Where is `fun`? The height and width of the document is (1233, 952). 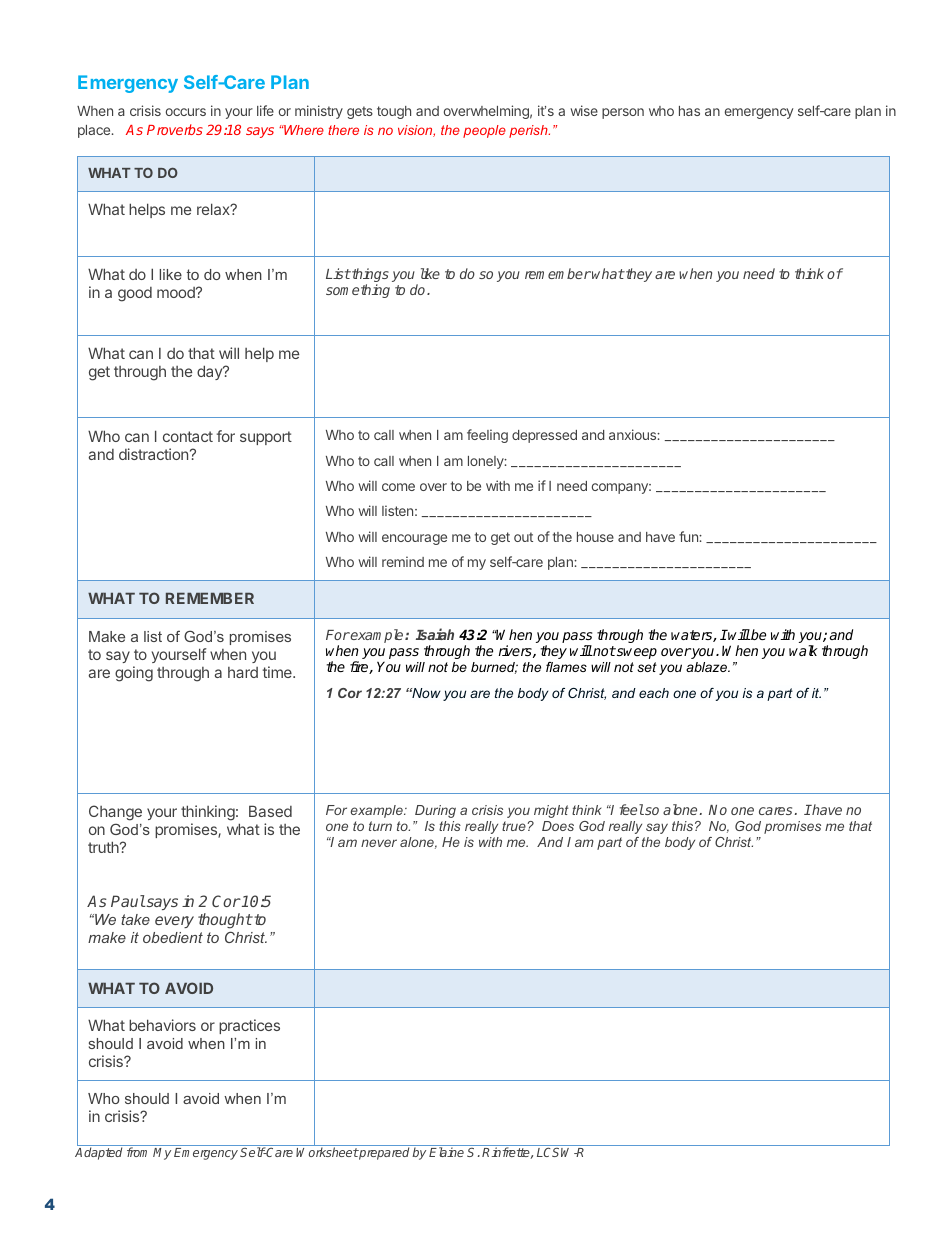 fun is located at coordinates (689, 536).
